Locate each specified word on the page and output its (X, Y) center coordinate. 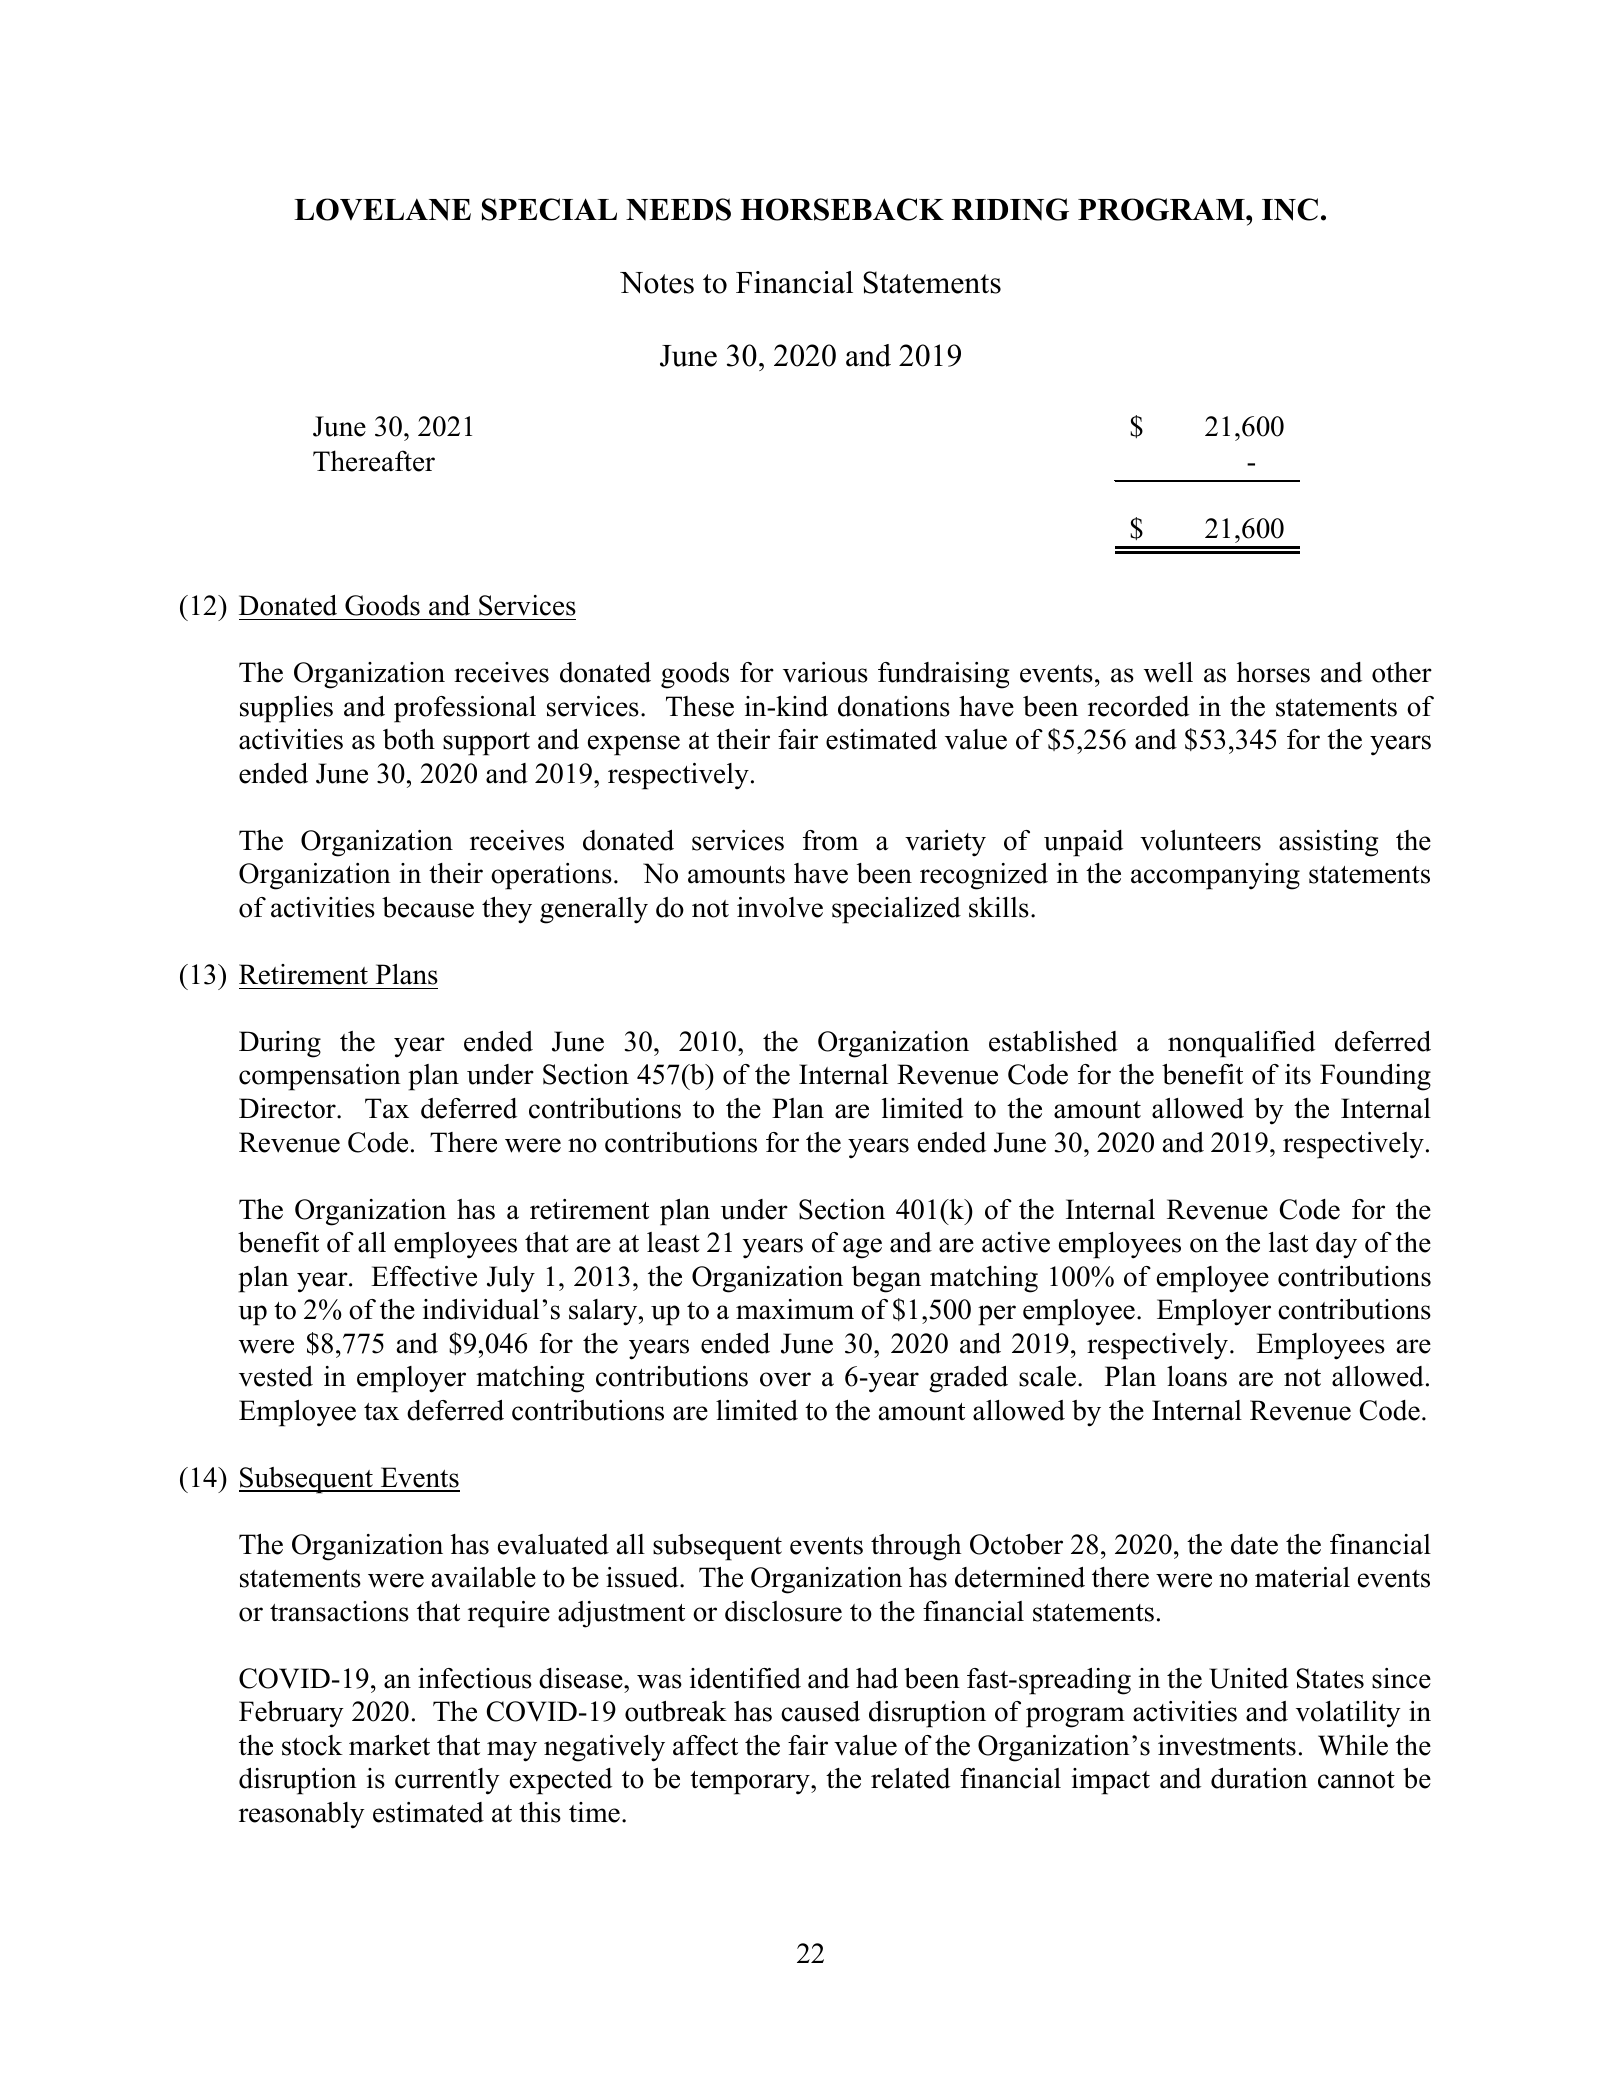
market (389, 1745)
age (862, 1248)
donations (894, 706)
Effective (424, 1276)
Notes (657, 283)
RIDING (1010, 209)
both (409, 739)
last (1288, 1242)
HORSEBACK (842, 209)
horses (1273, 672)
